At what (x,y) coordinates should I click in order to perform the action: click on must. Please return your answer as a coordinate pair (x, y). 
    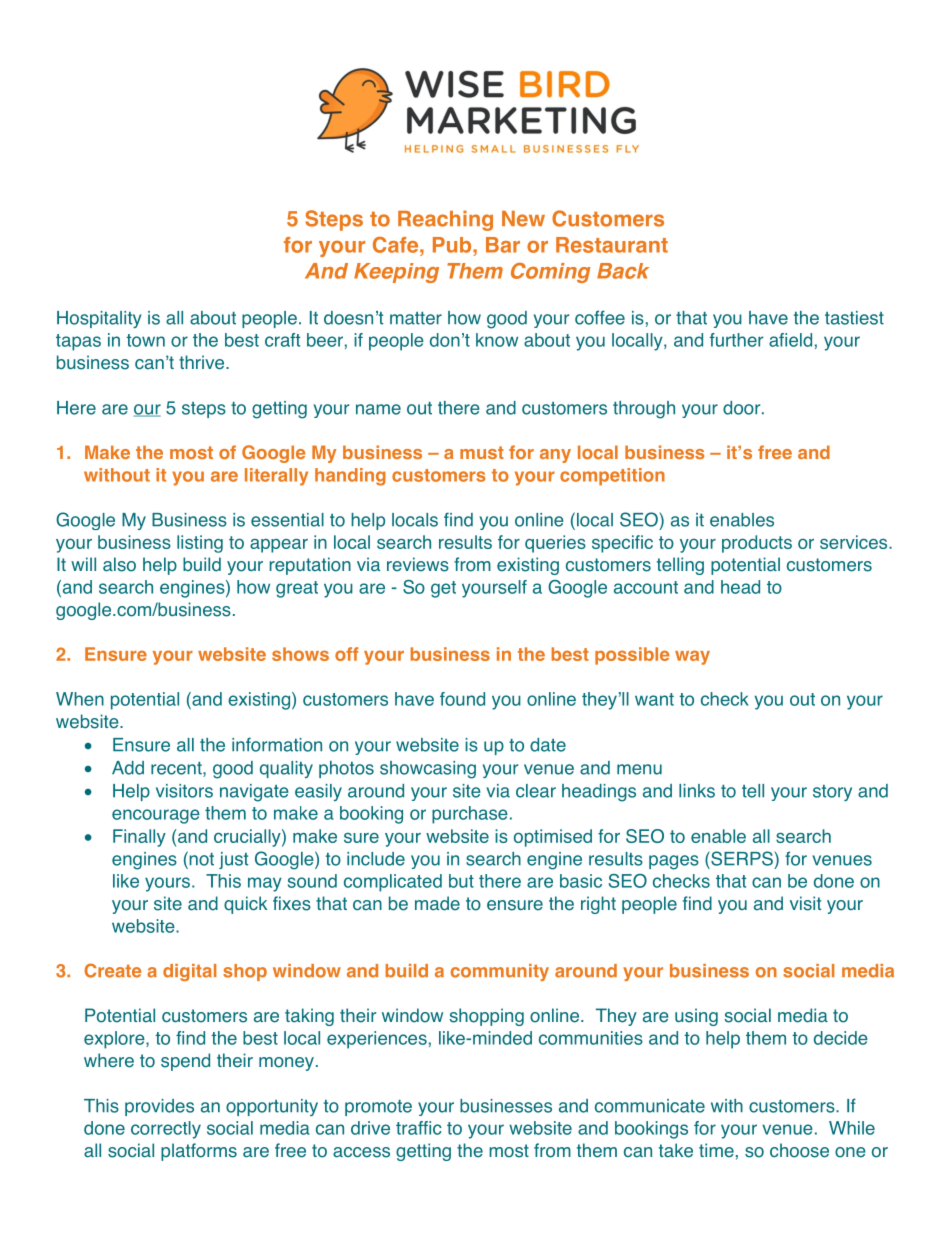
    Looking at the image, I should click on (482, 452).
